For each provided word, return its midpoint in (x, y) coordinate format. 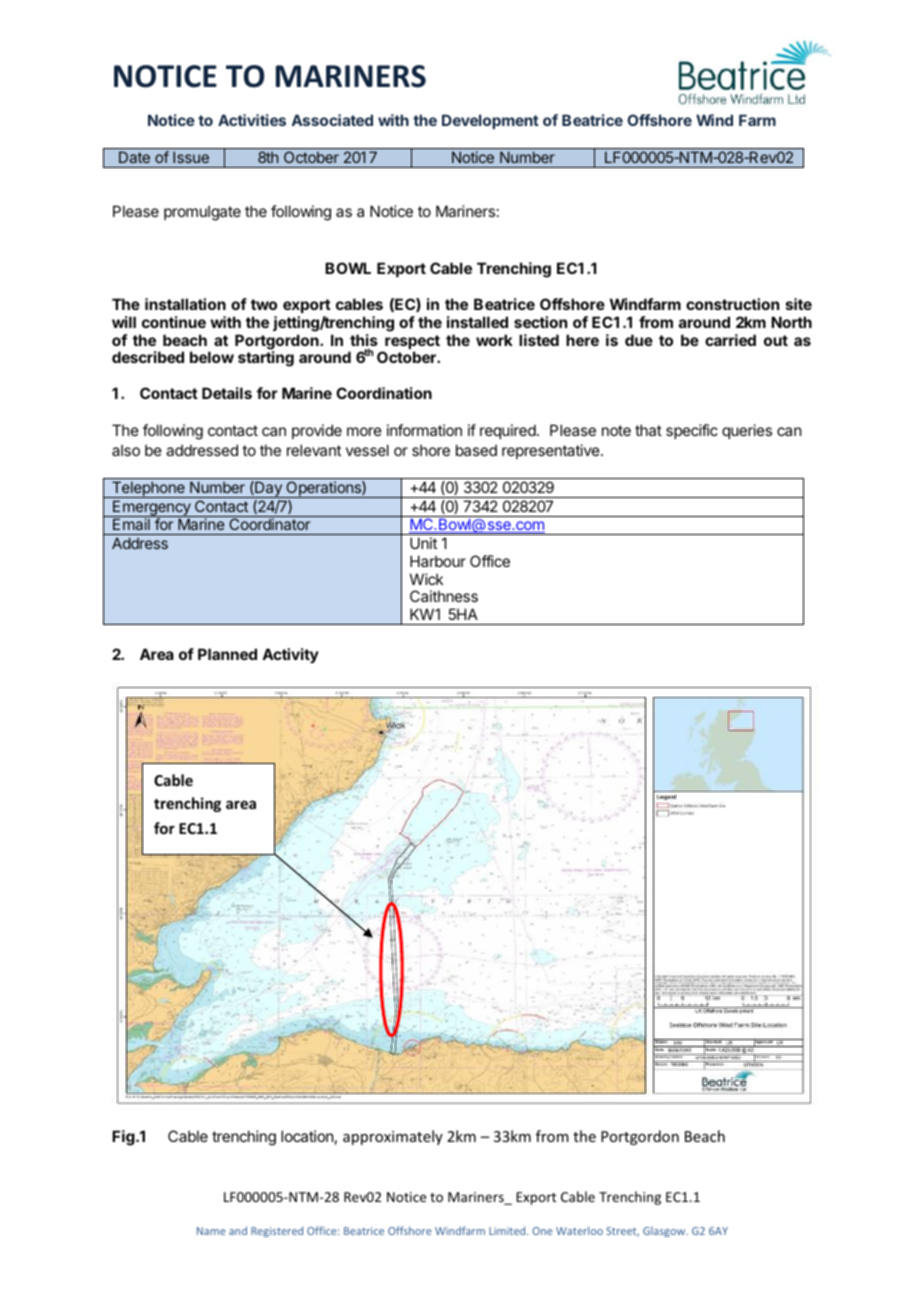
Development (490, 121)
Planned (227, 654)
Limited (508, 1230)
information (424, 430)
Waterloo (579, 1230)
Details (227, 393)
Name (211, 1231)
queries (747, 431)
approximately (393, 1137)
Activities (252, 120)
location (307, 1136)
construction (732, 304)
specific (692, 431)
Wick (426, 579)
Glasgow (665, 1232)
